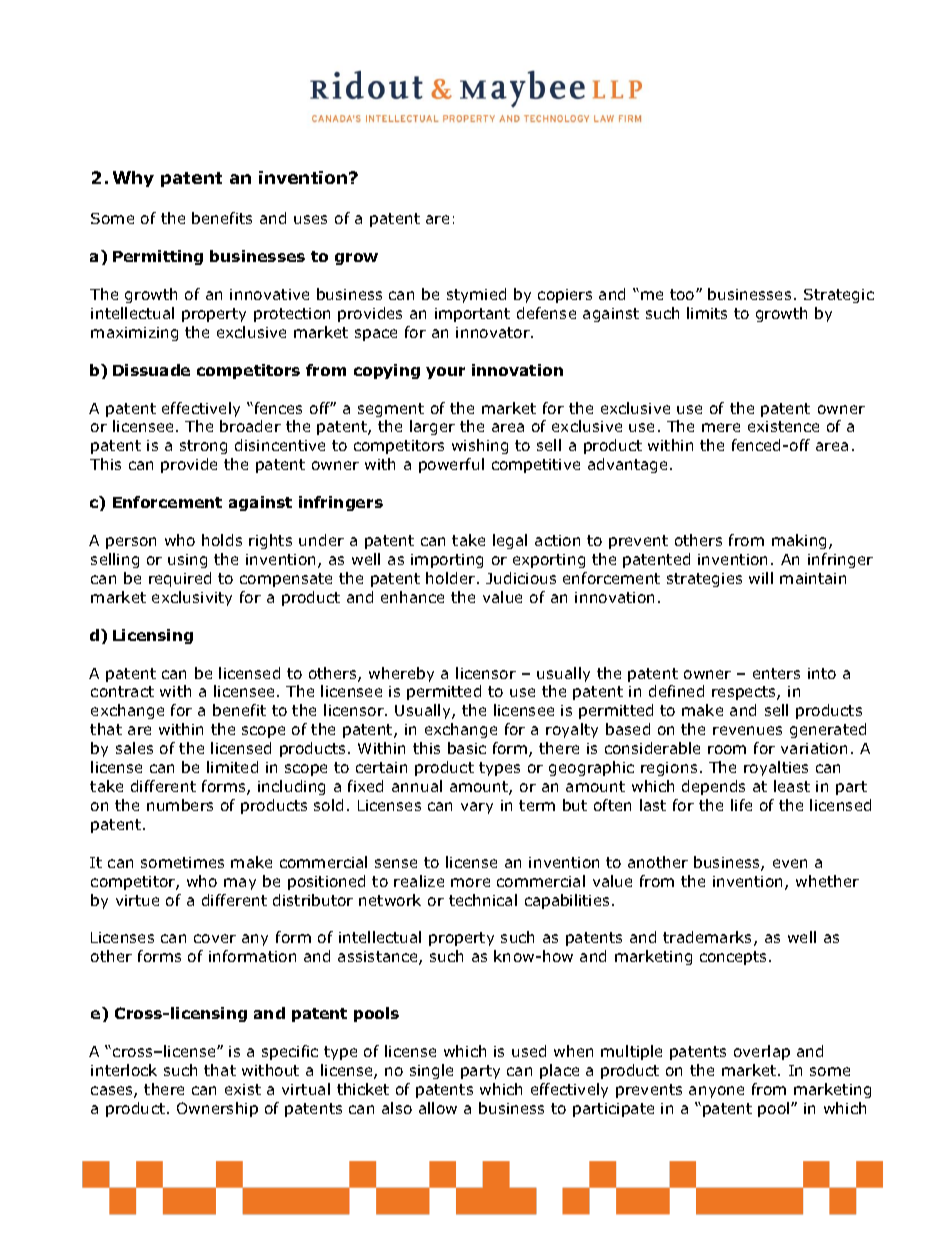 The width and height of the page is (952, 1233). What do you see at coordinates (401, 674) in the page?
I see `whereby` at bounding box center [401, 674].
